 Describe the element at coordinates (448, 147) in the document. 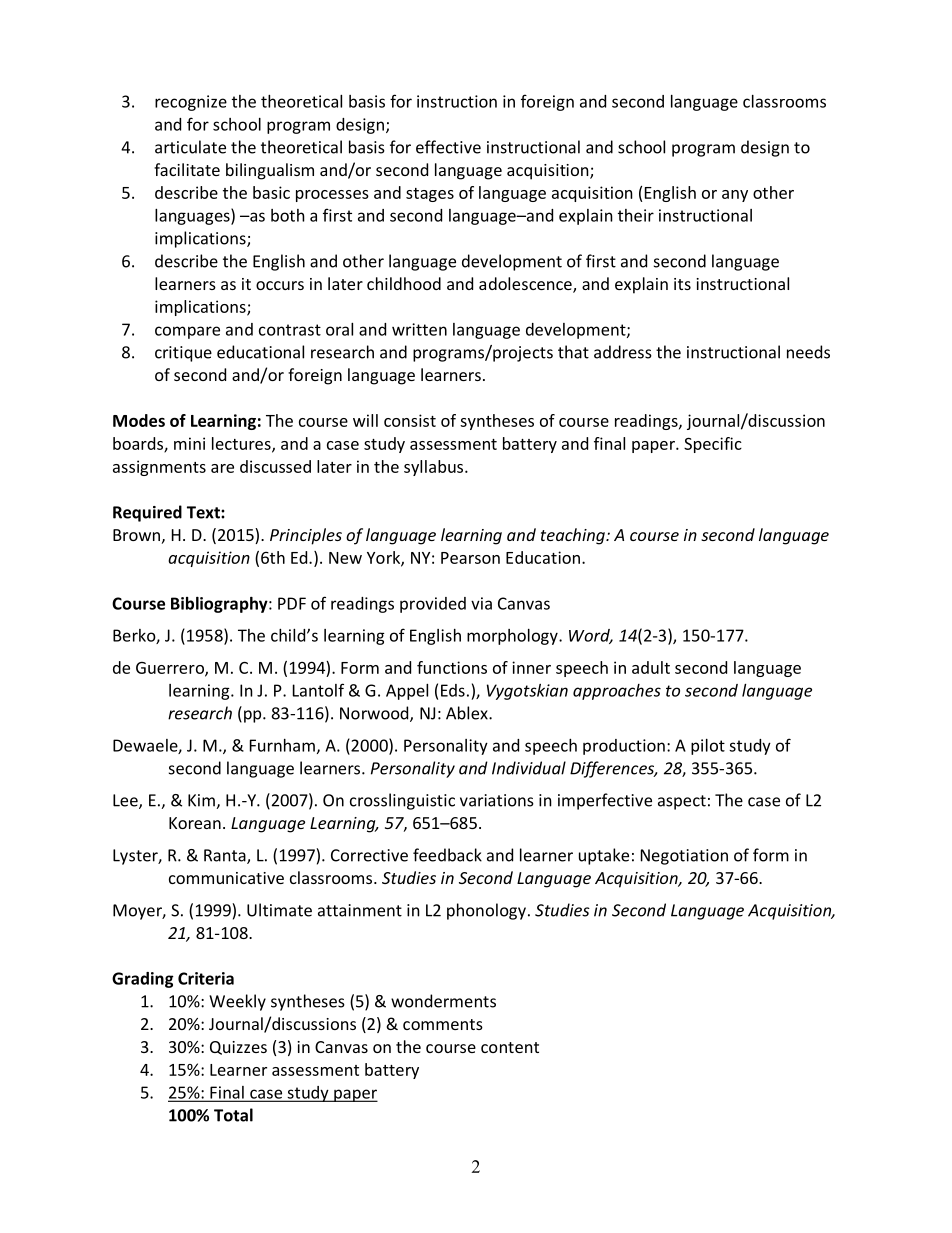

I see `effective` at that location.
